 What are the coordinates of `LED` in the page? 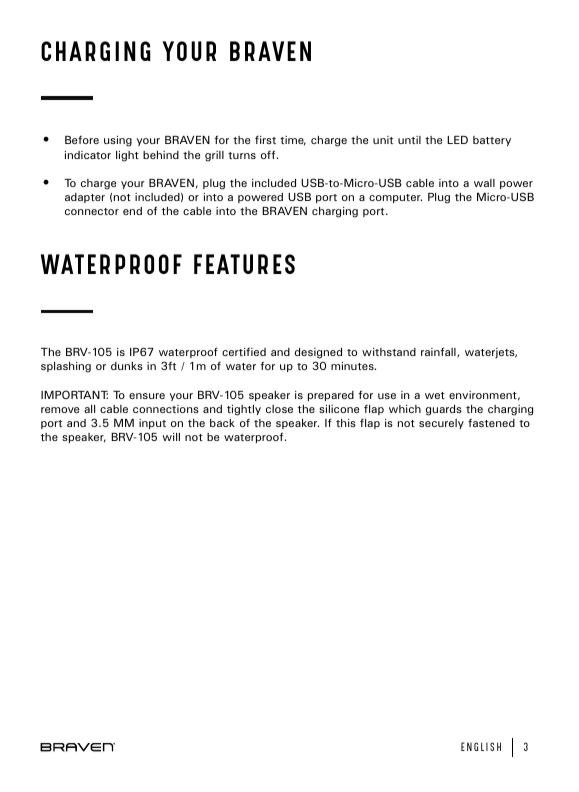 It's located at (457, 140).
